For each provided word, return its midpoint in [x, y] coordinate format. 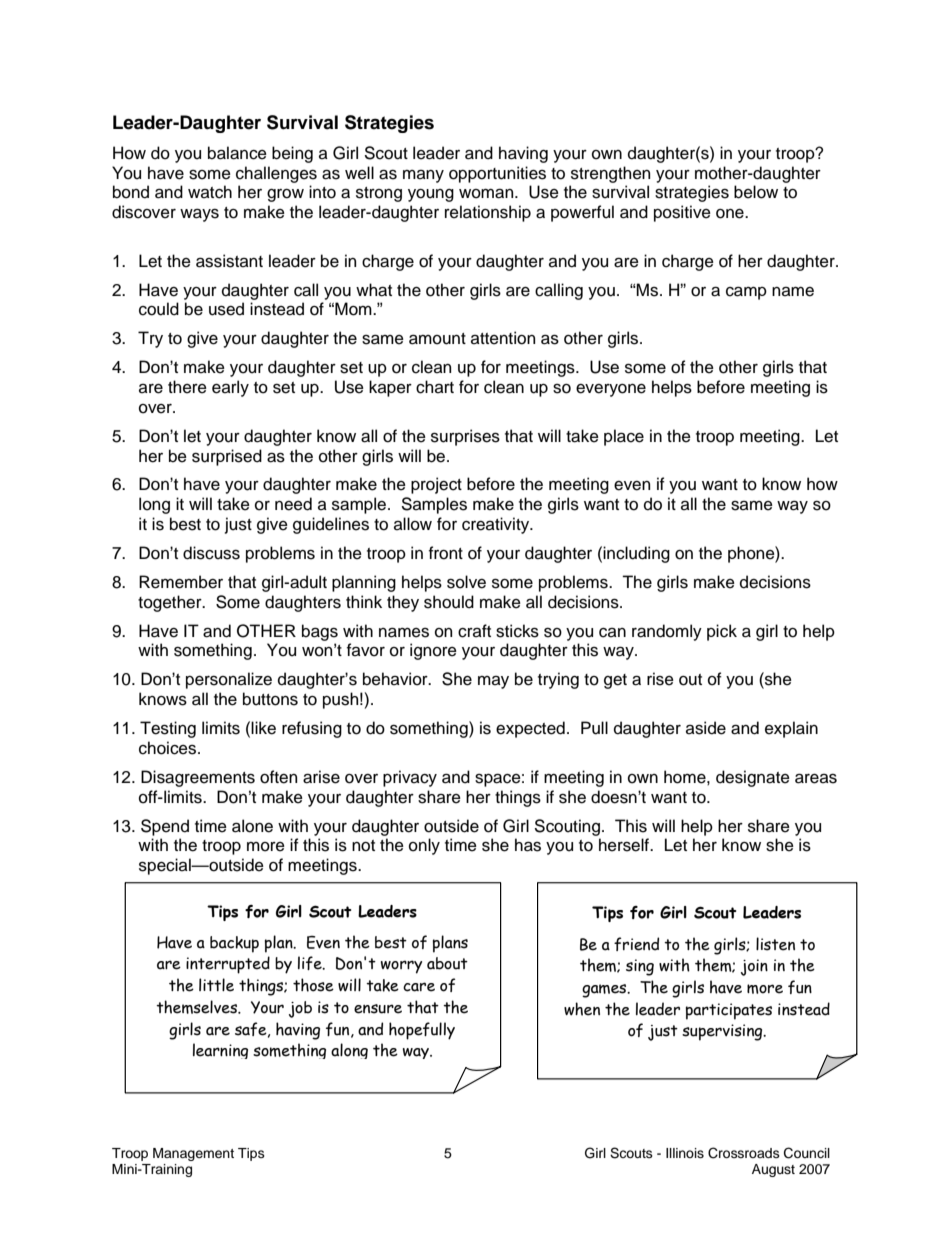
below [756, 192]
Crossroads [744, 1153]
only [424, 846]
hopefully [422, 1031]
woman [487, 193]
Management [193, 1154]
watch [210, 192]
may [493, 682]
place [624, 437]
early [230, 388]
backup [234, 944]
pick [722, 632]
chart [435, 387]
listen [775, 944]
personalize [229, 680]
